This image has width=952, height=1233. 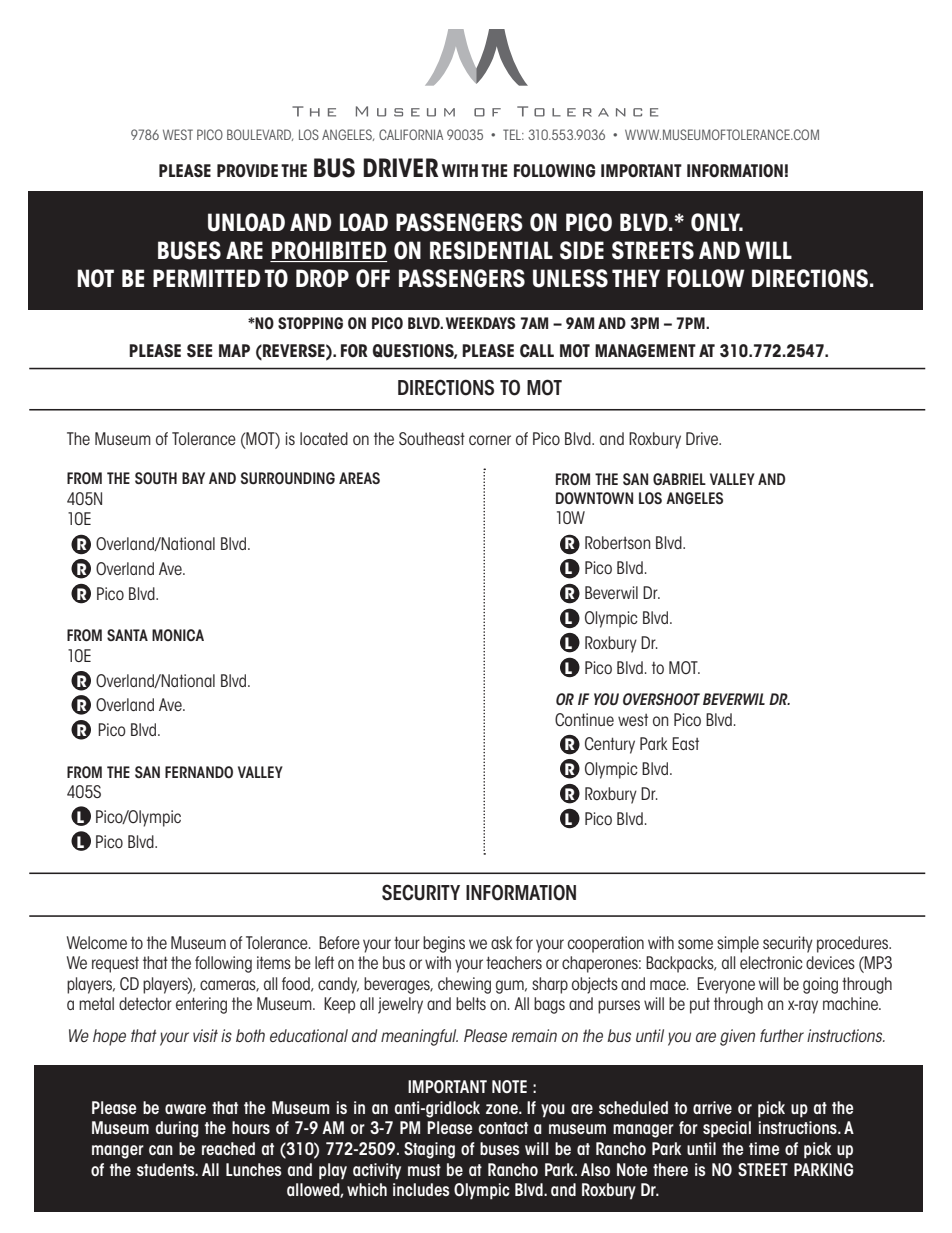 I want to click on OVERSHOOT, so click(x=661, y=699).
